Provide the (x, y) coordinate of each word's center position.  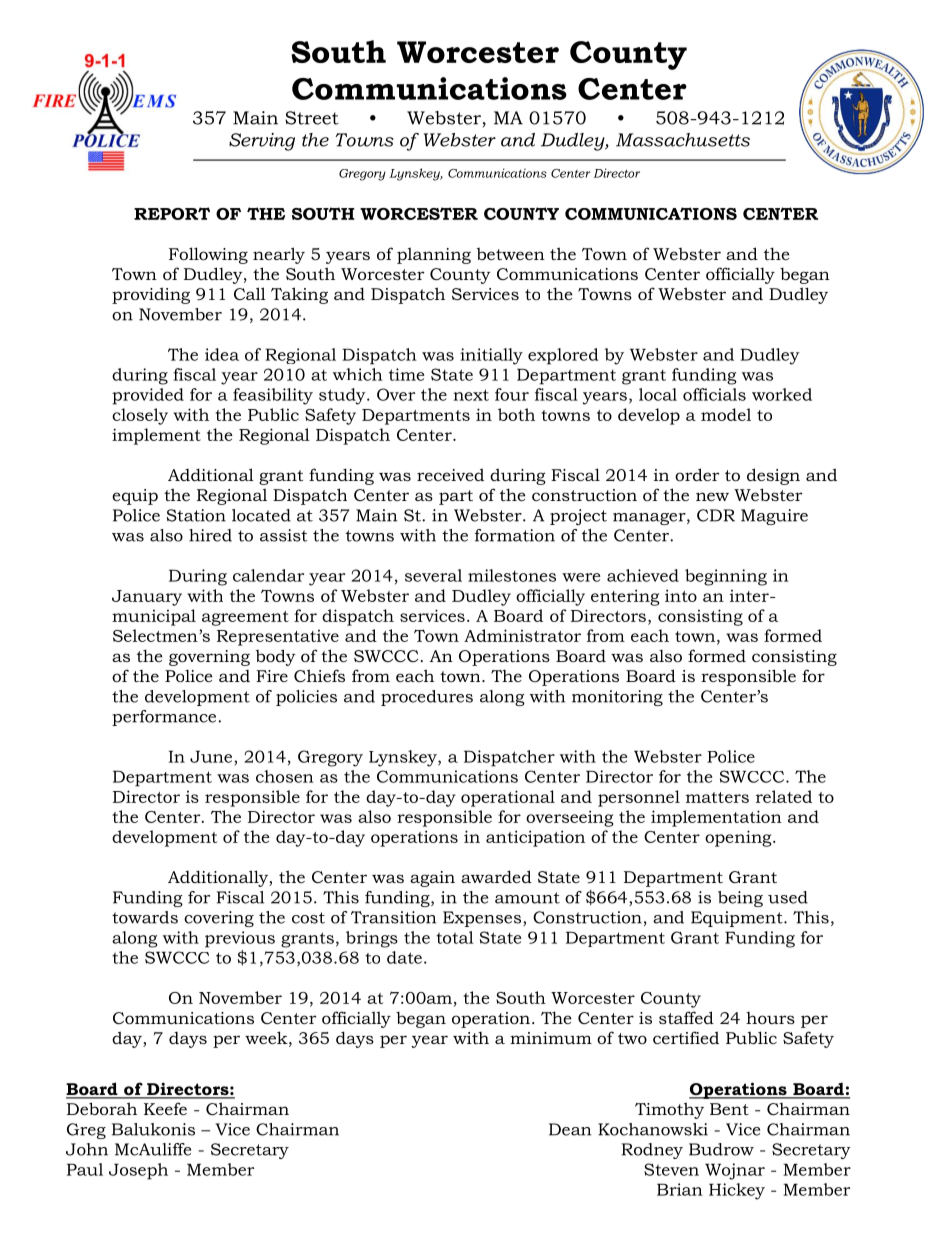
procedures (427, 698)
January (147, 598)
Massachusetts (683, 140)
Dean (570, 1129)
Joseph (138, 1171)
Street (312, 118)
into (681, 595)
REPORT (172, 213)
